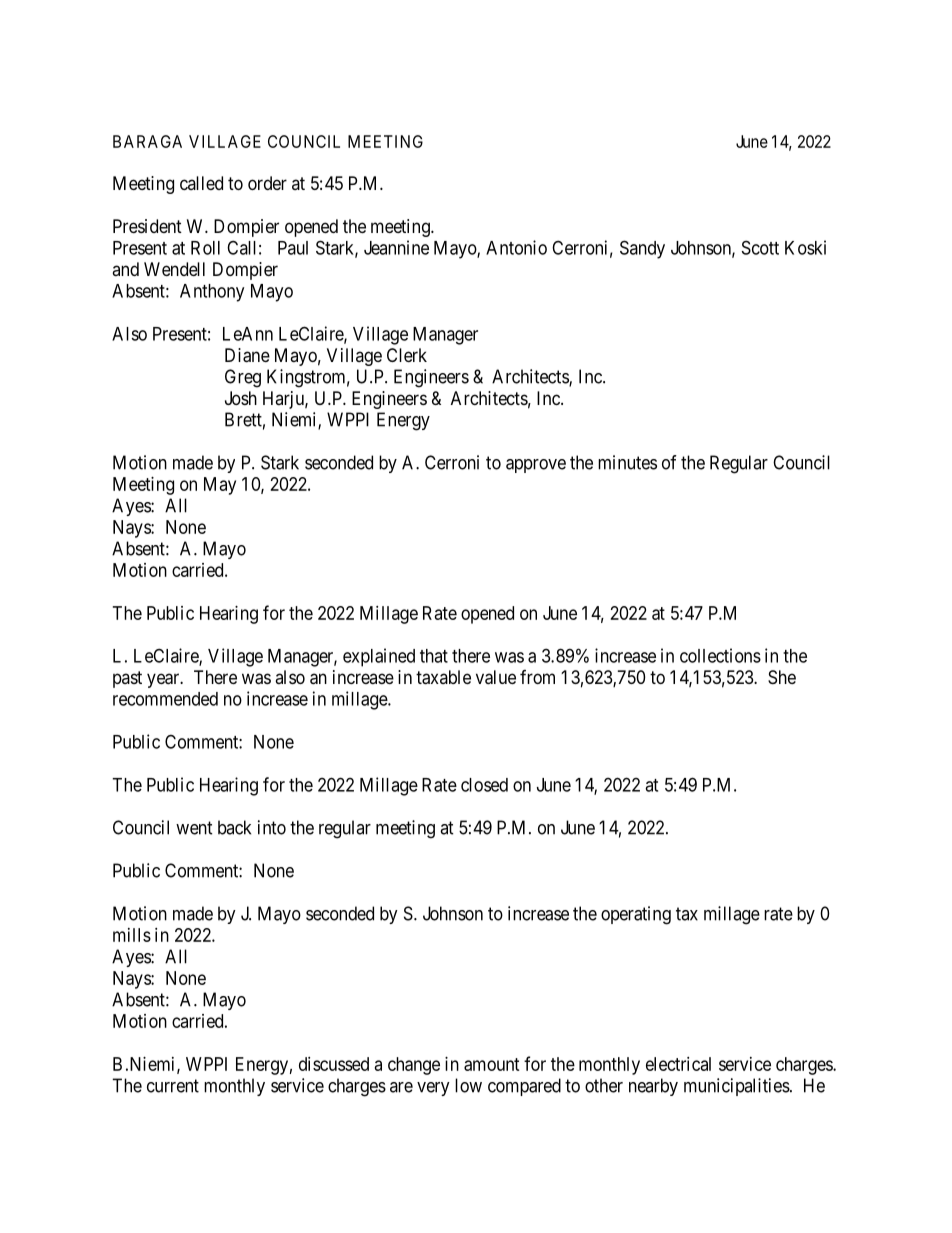 Image resolution: width=952 pixels, height=1233 pixels. Describe the element at coordinates (396, 247) in the screenshot. I see `Jeannine` at that location.
